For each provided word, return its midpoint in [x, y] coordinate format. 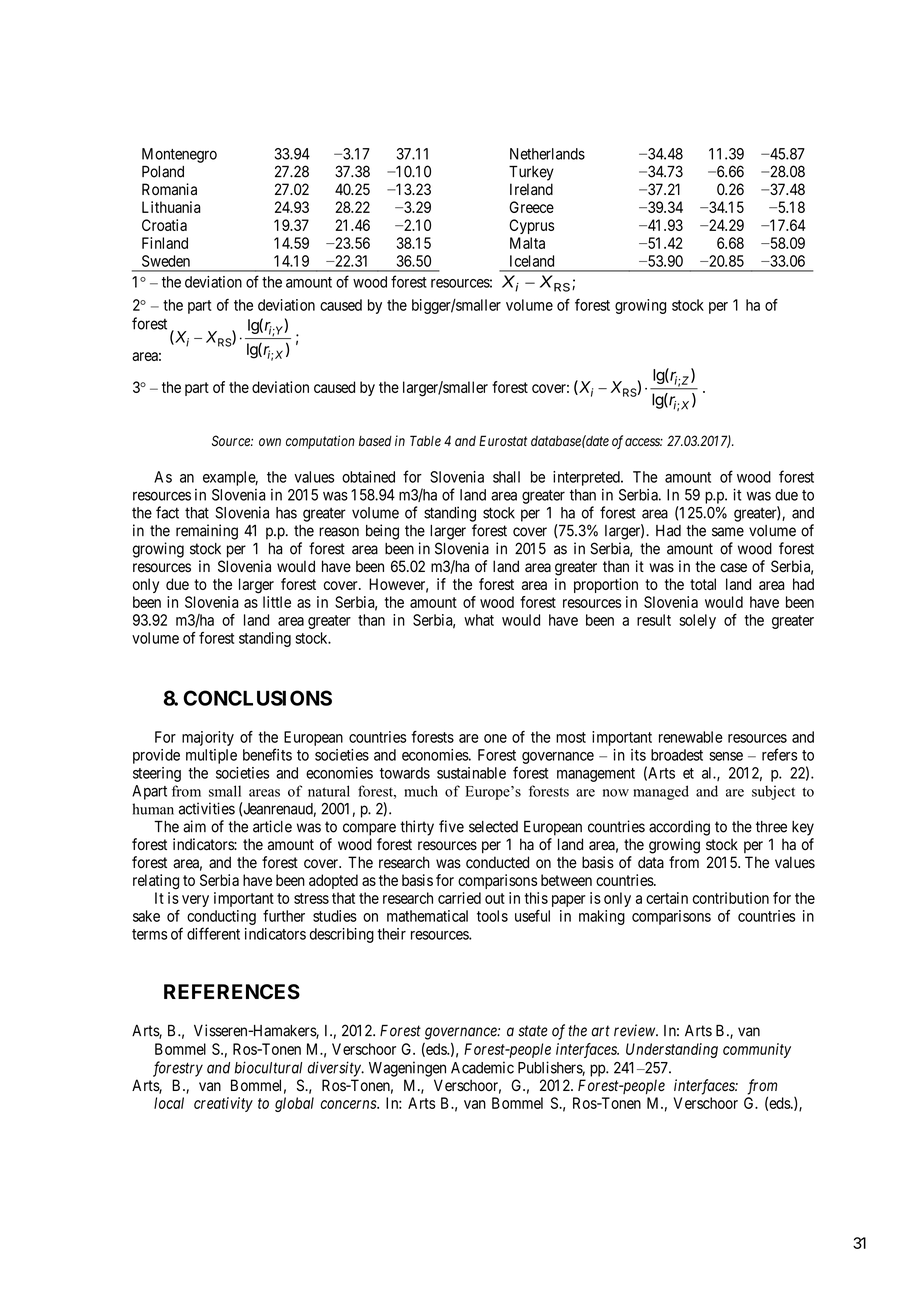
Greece [531, 207]
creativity [223, 1104]
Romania [169, 189]
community [757, 1050]
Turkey [531, 173]
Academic [482, 1067]
